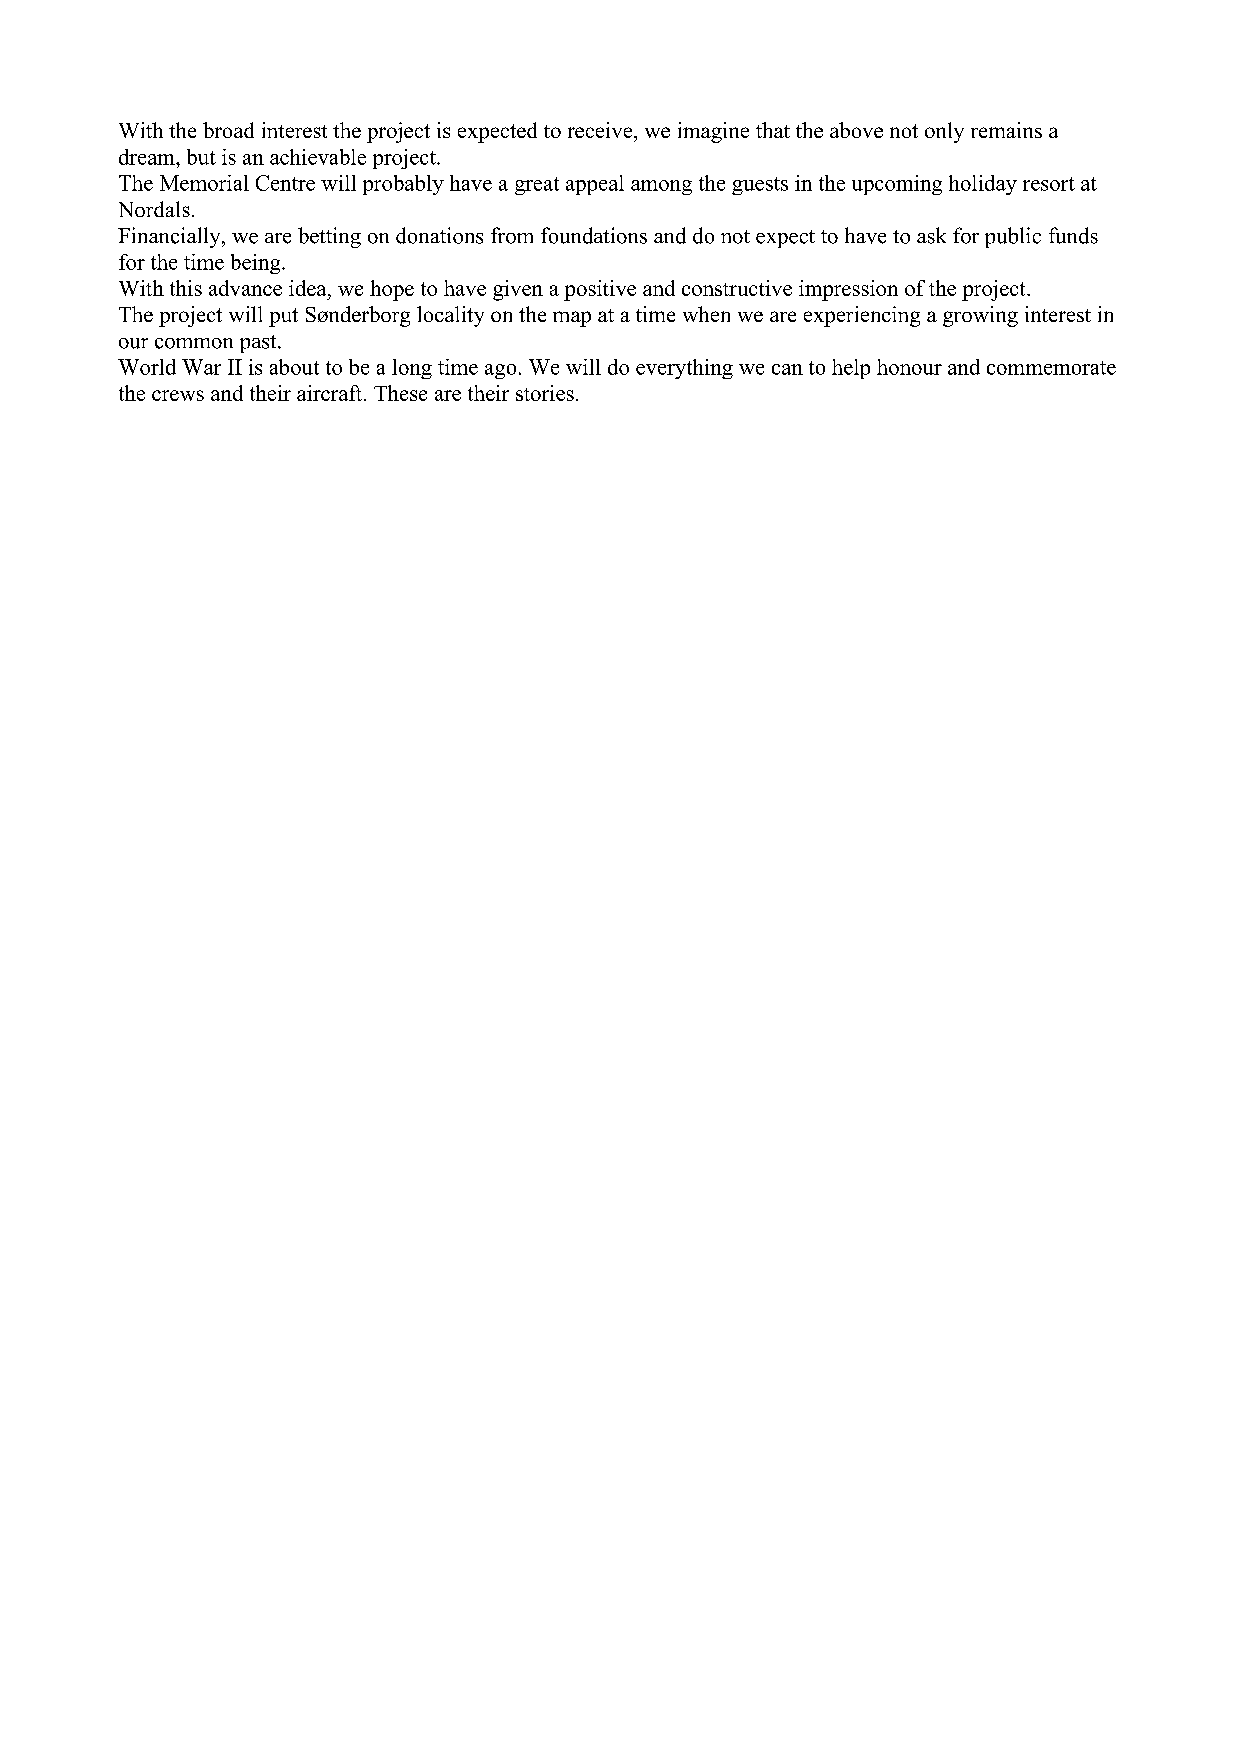  Describe the element at coordinates (1013, 237) in the page. I see `public` at that location.
